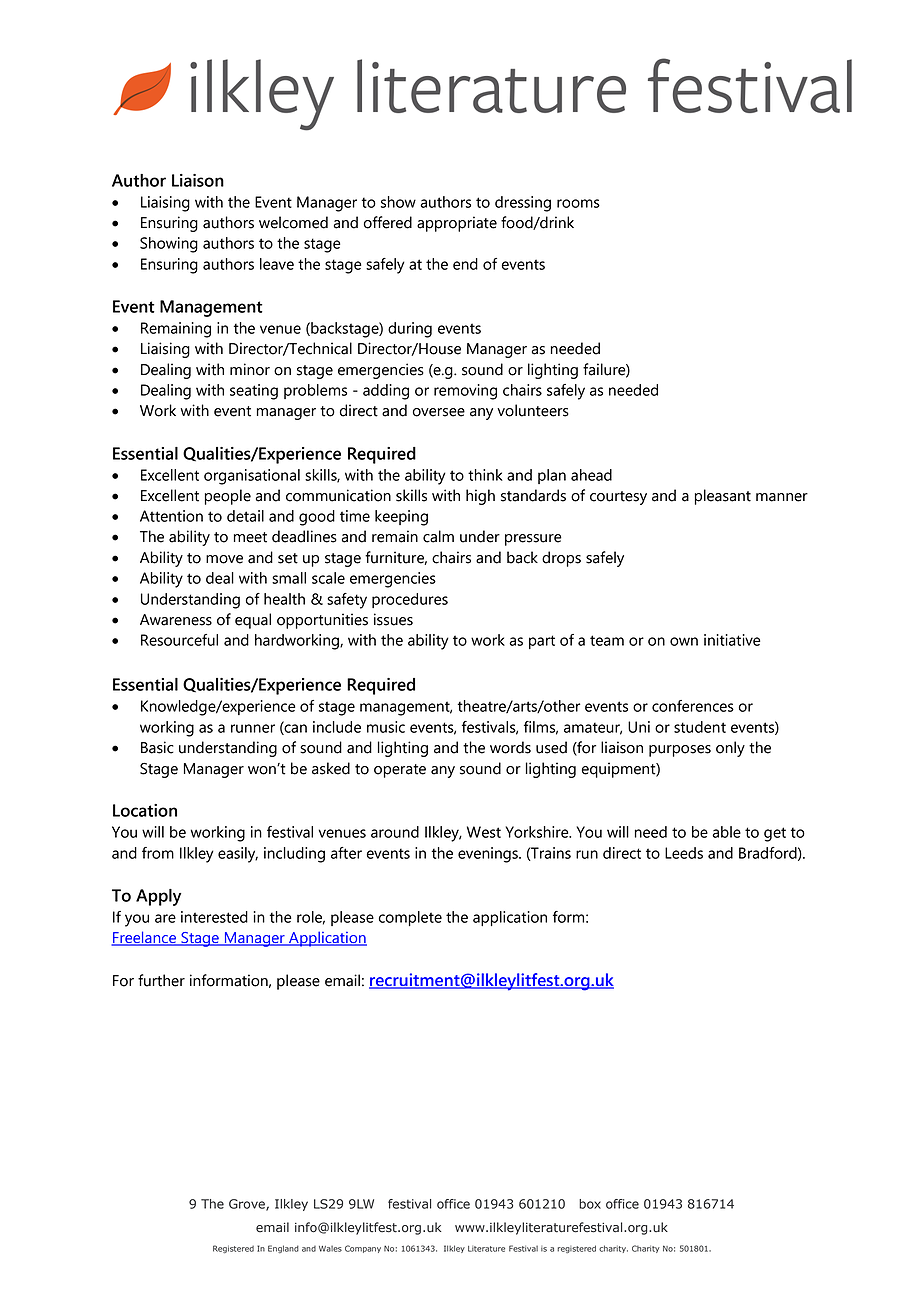 The height and width of the page is (1308, 924). Describe the element at coordinates (723, 497) in the page. I see `pleasant` at that location.
